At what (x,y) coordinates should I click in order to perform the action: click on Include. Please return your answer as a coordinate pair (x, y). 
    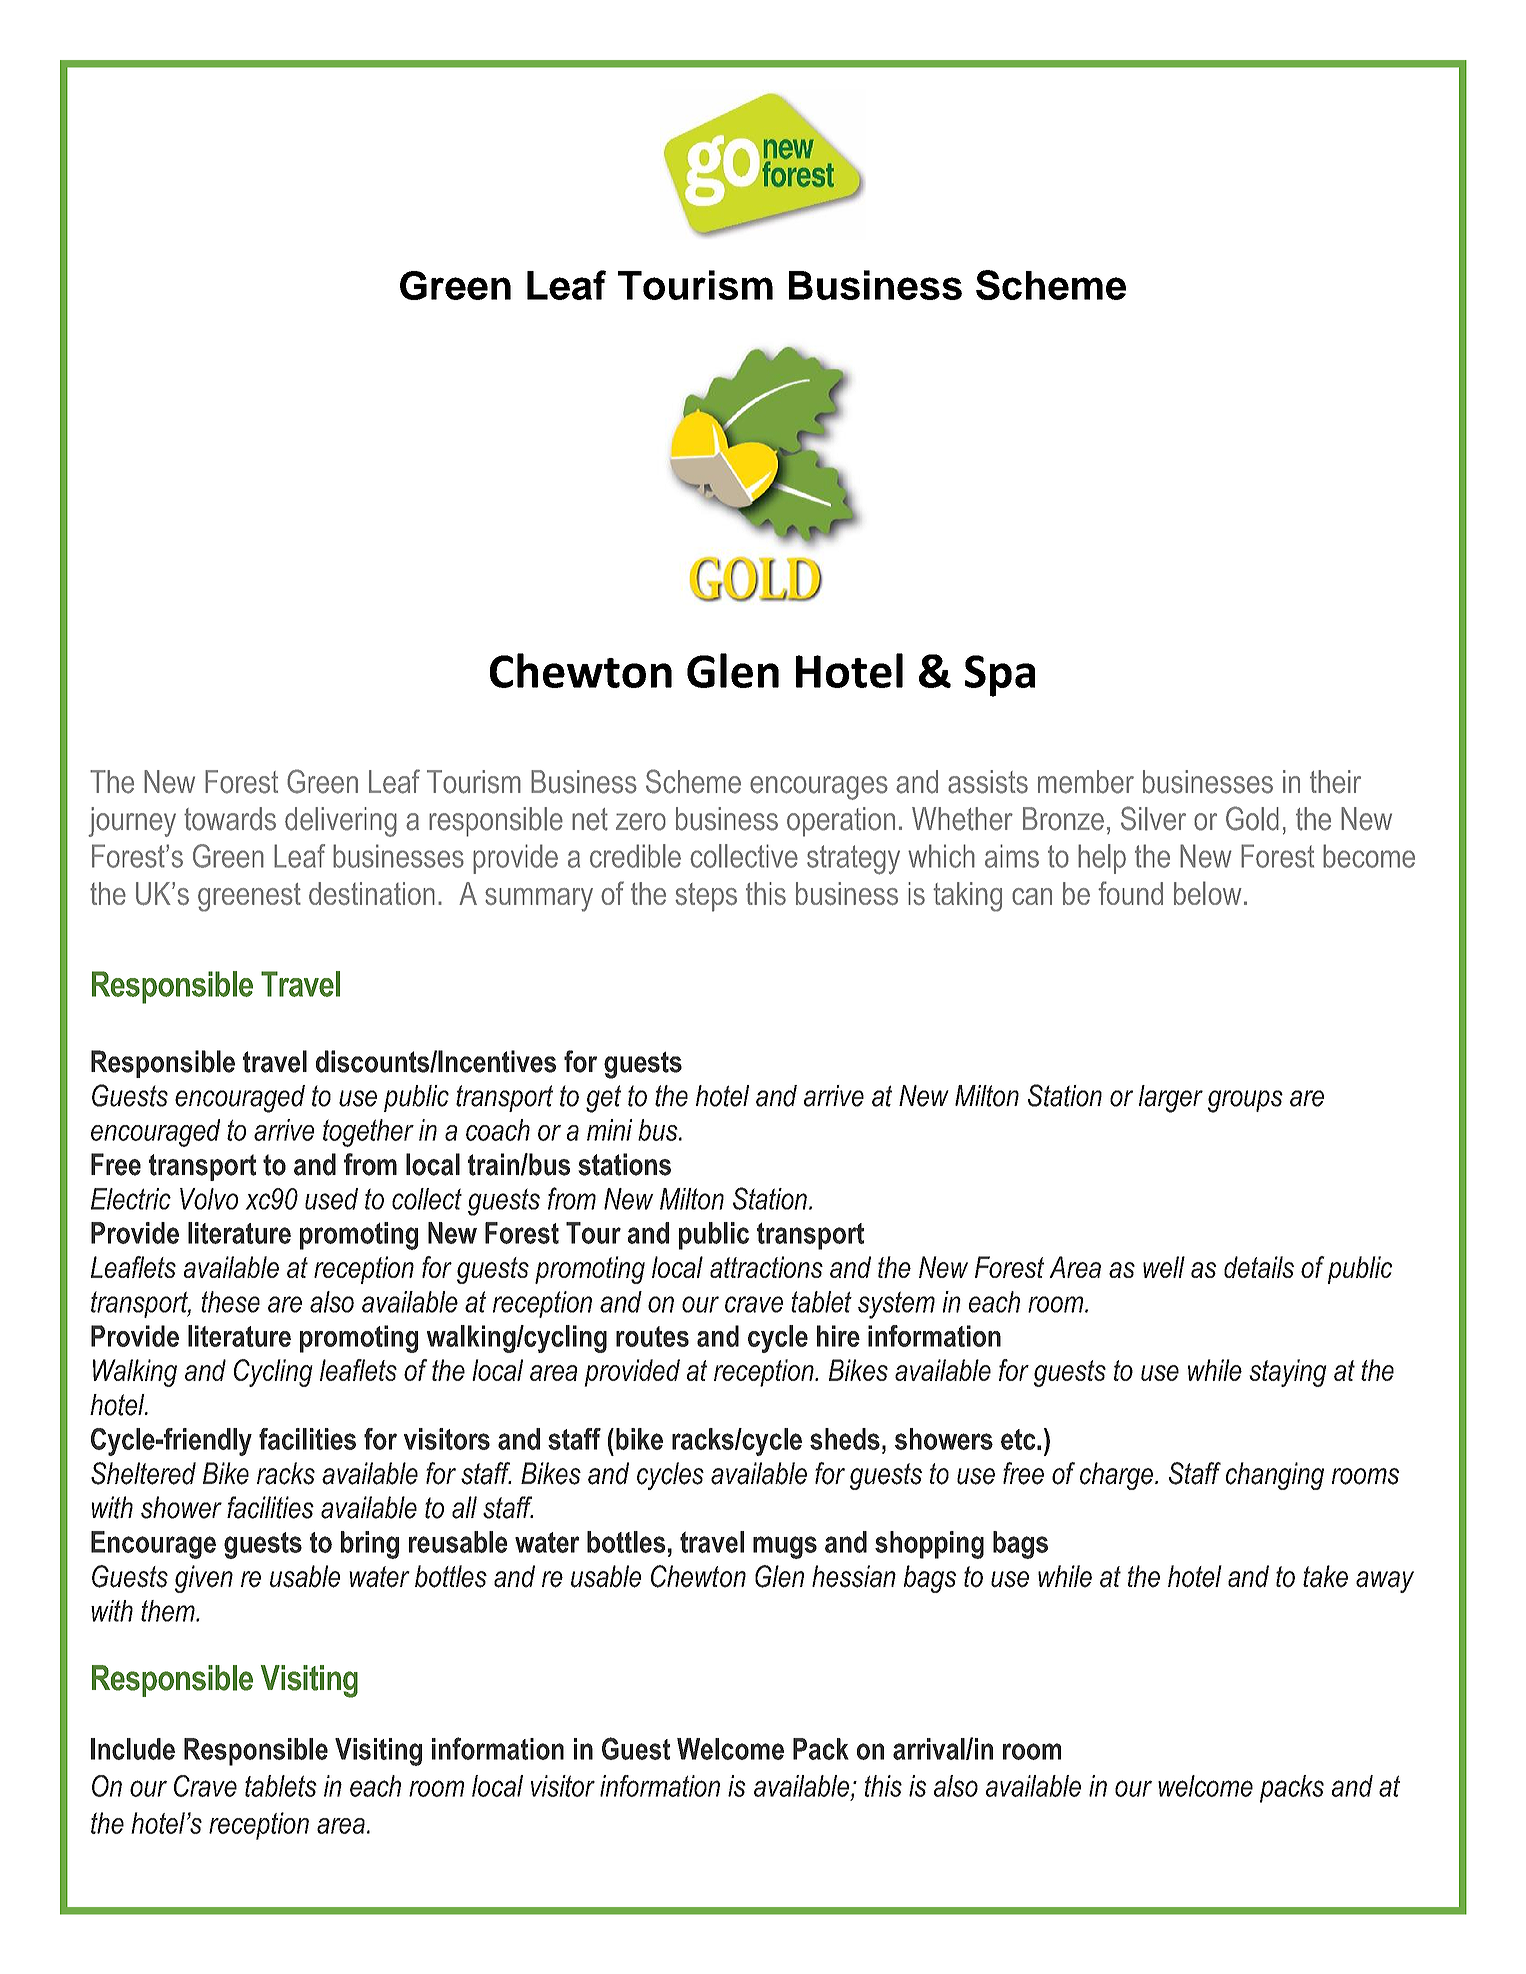
    Looking at the image, I should click on (133, 1749).
